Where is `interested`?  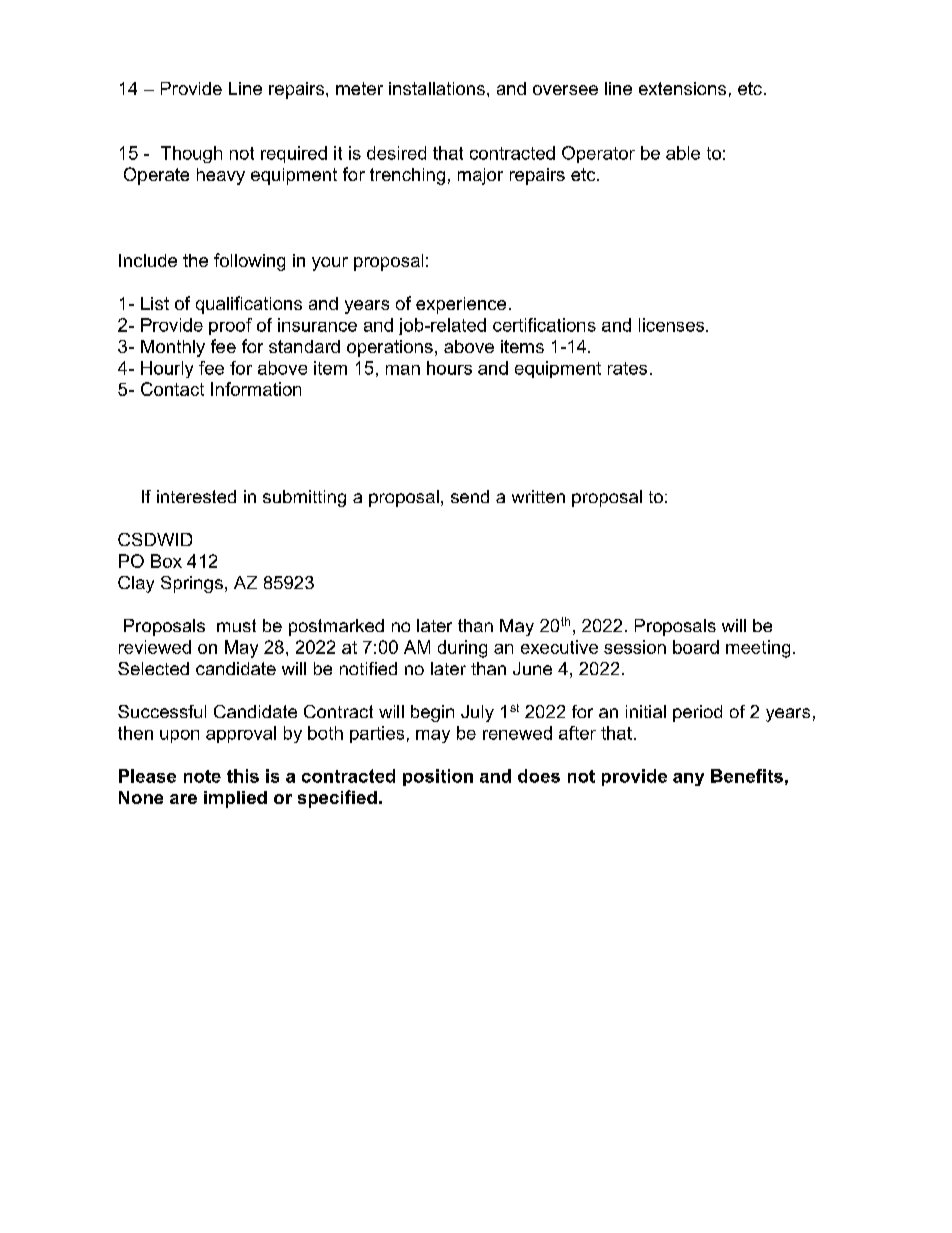 interested is located at coordinates (196, 496).
